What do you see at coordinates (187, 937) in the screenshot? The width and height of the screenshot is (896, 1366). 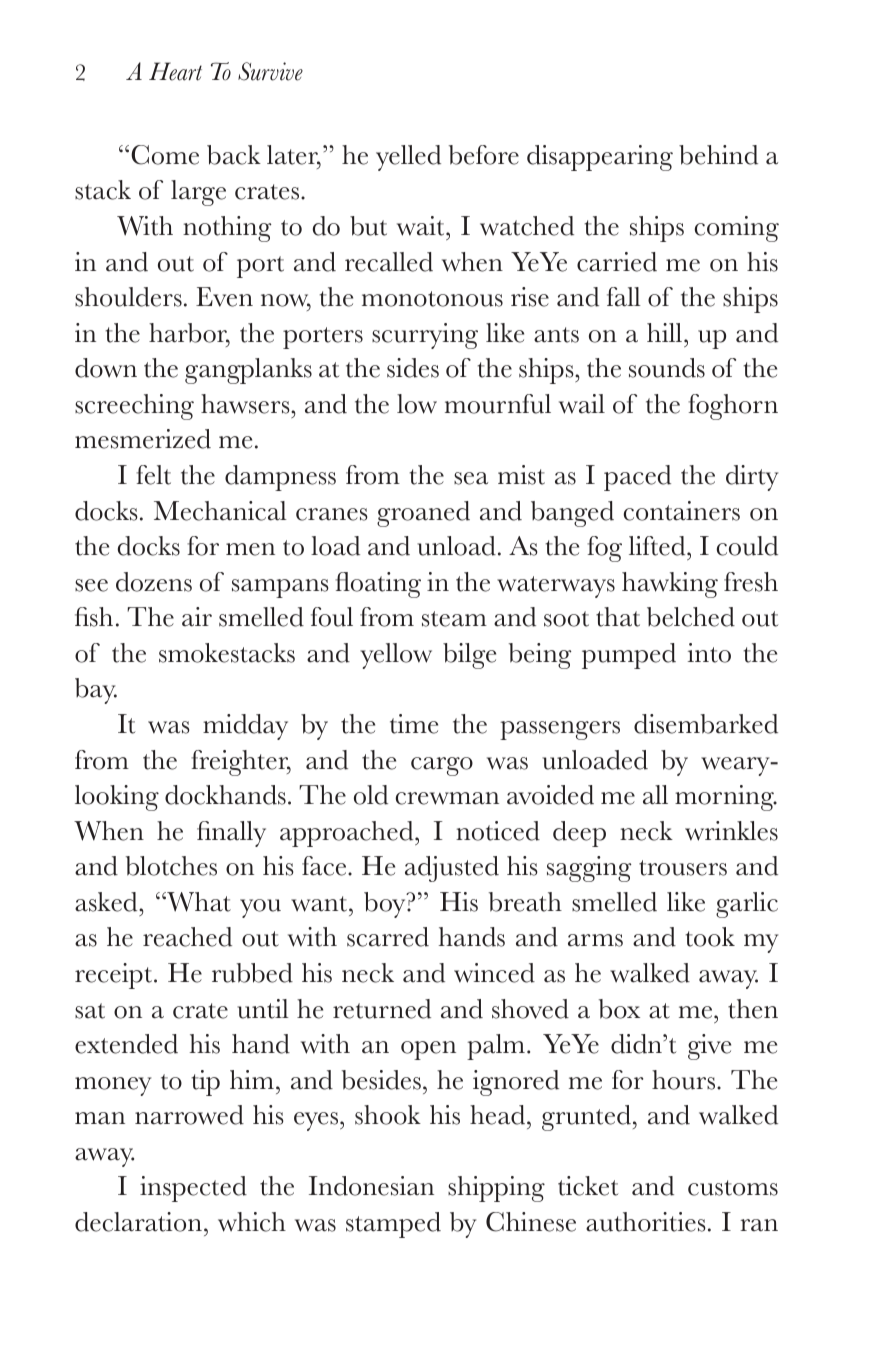 I see `reached` at bounding box center [187, 937].
